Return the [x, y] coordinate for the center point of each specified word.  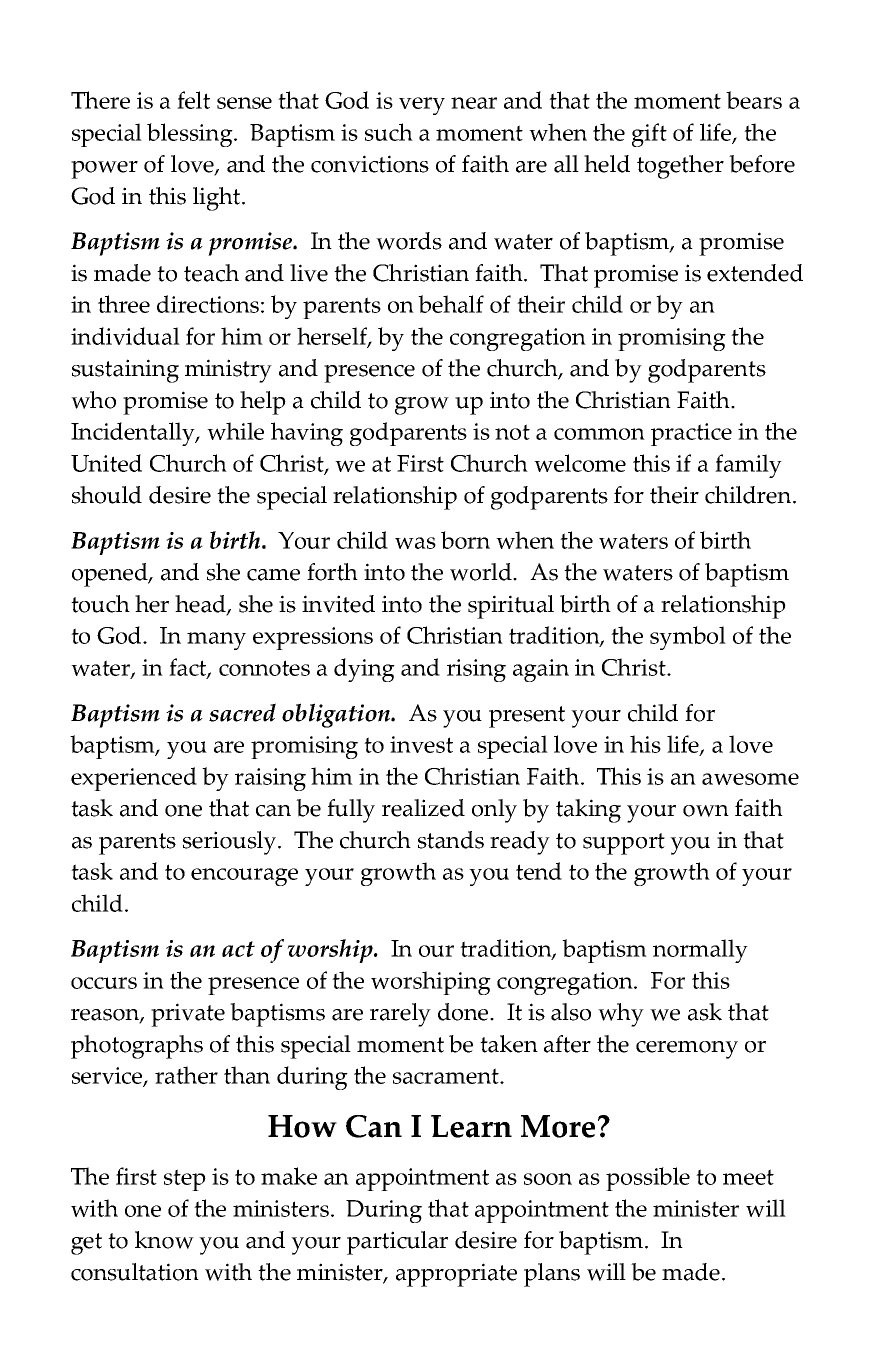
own [706, 811]
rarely [400, 1015]
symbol [688, 638]
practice [691, 434]
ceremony [687, 1050]
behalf [451, 304]
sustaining [125, 371]
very [422, 106]
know [164, 1240]
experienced [134, 779]
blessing [191, 135]
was [415, 543]
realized [423, 808]
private [188, 1015]
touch [100, 604]
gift [649, 135]
